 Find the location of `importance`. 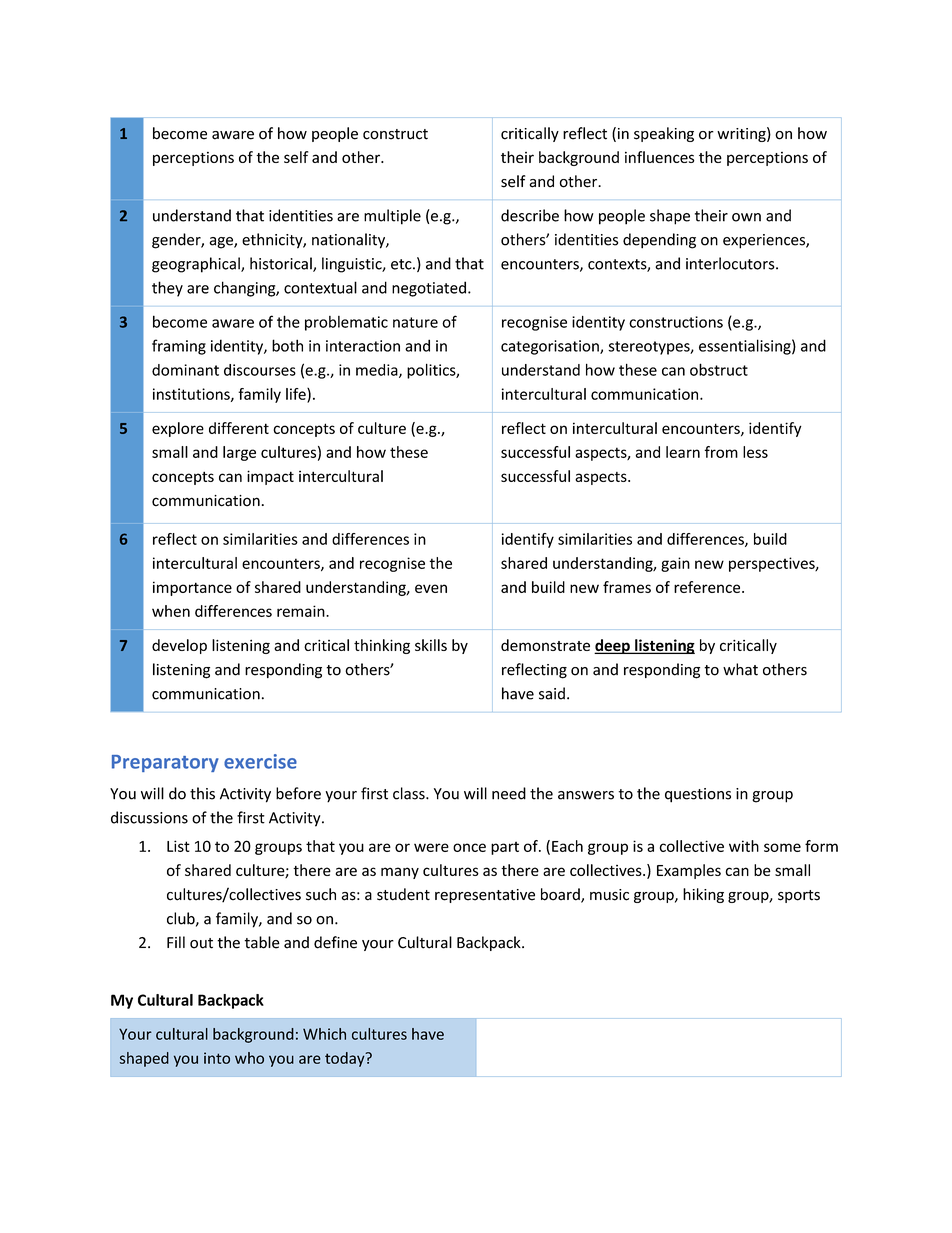

importance is located at coordinates (192, 588).
